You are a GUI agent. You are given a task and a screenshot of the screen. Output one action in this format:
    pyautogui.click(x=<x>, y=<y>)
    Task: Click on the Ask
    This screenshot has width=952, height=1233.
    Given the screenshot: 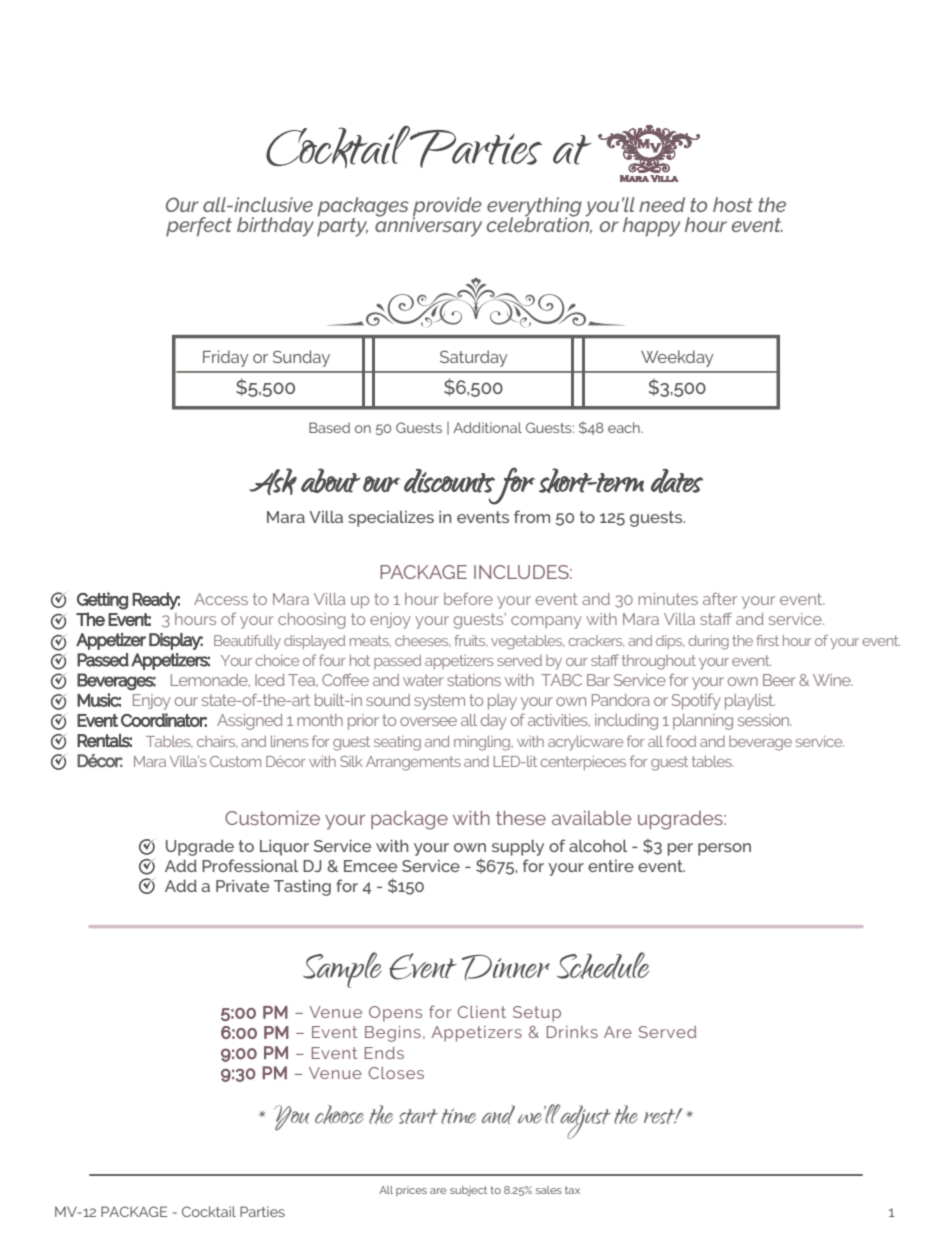 What is the action you would take?
    pyautogui.click(x=273, y=481)
